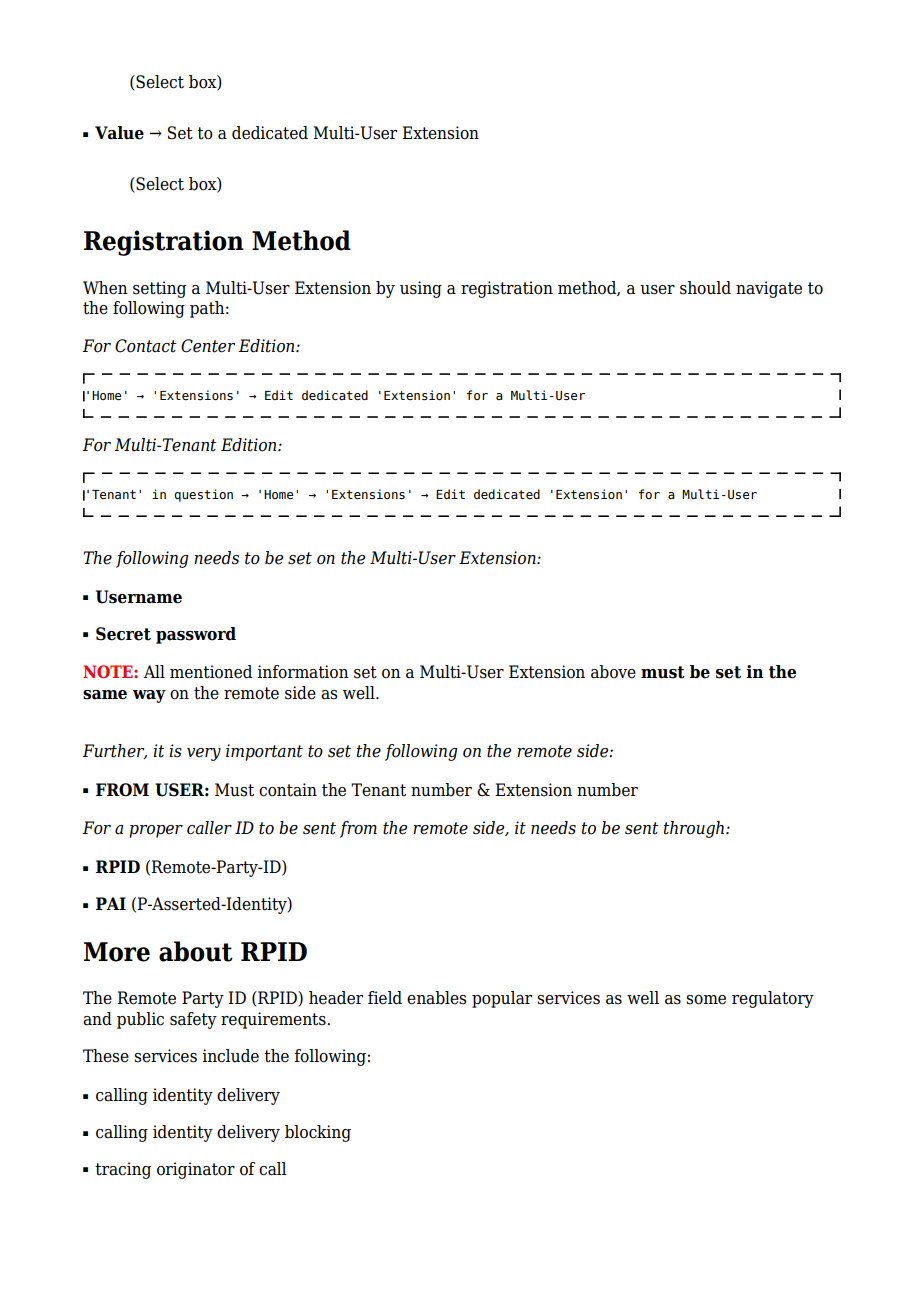 Image resolution: width=924 pixels, height=1308 pixels. Describe the element at coordinates (303, 672) in the document. I see `information` at that location.
